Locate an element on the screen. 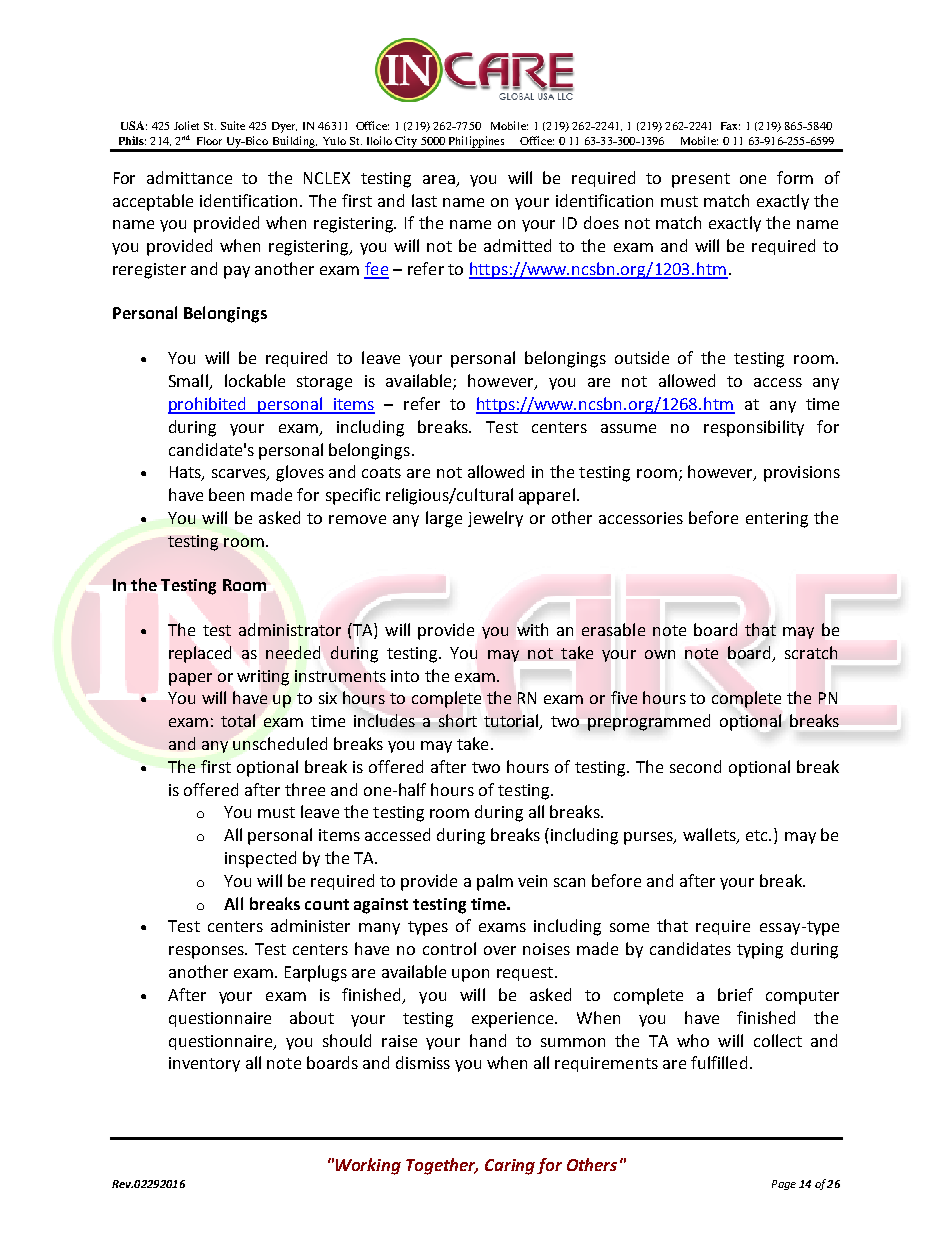 This screenshot has width=952, height=1233. inspected is located at coordinates (260, 859).
